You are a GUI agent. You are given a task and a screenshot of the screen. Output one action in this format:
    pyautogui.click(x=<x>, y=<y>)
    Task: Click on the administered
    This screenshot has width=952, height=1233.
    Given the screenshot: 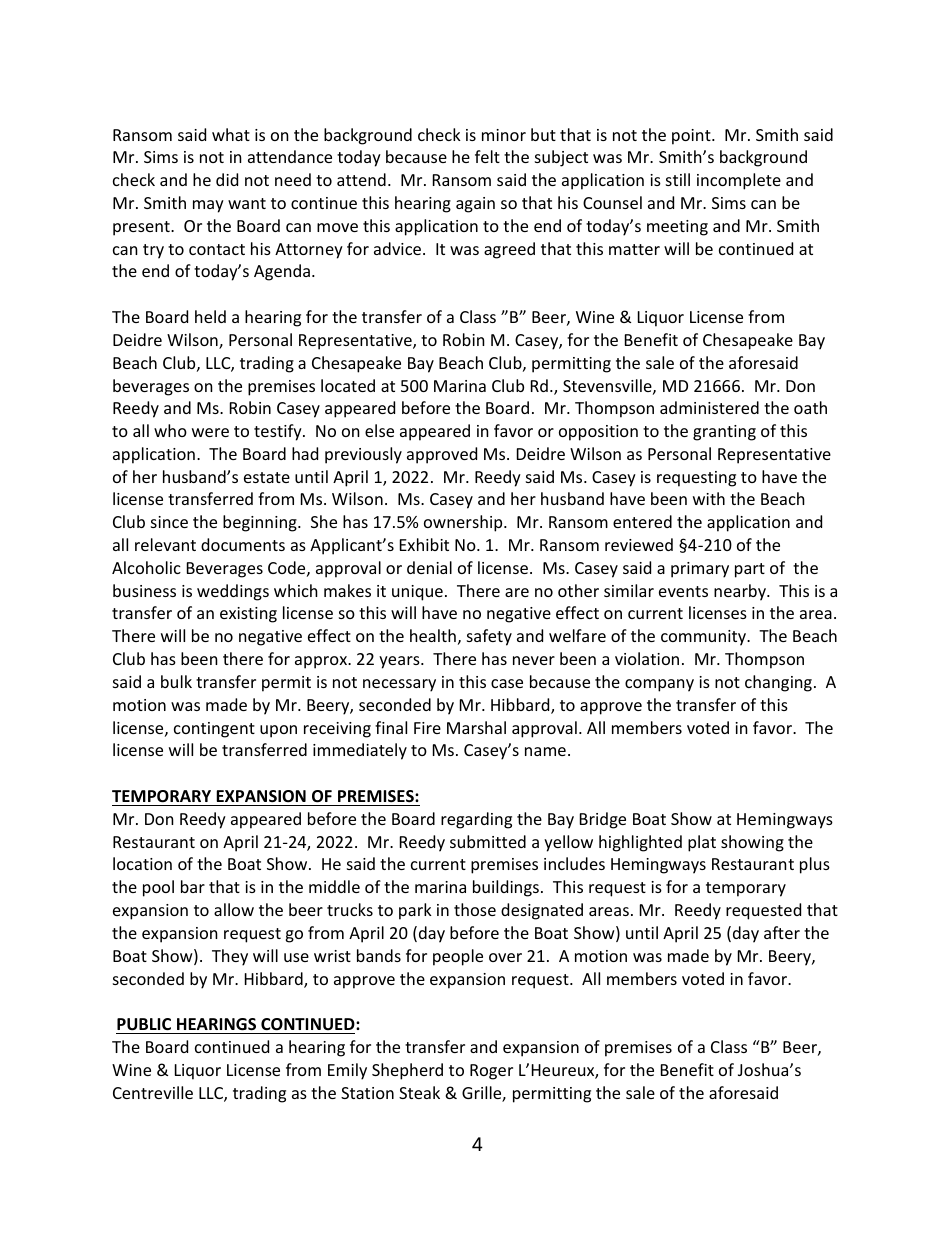 What is the action you would take?
    pyautogui.click(x=709, y=407)
